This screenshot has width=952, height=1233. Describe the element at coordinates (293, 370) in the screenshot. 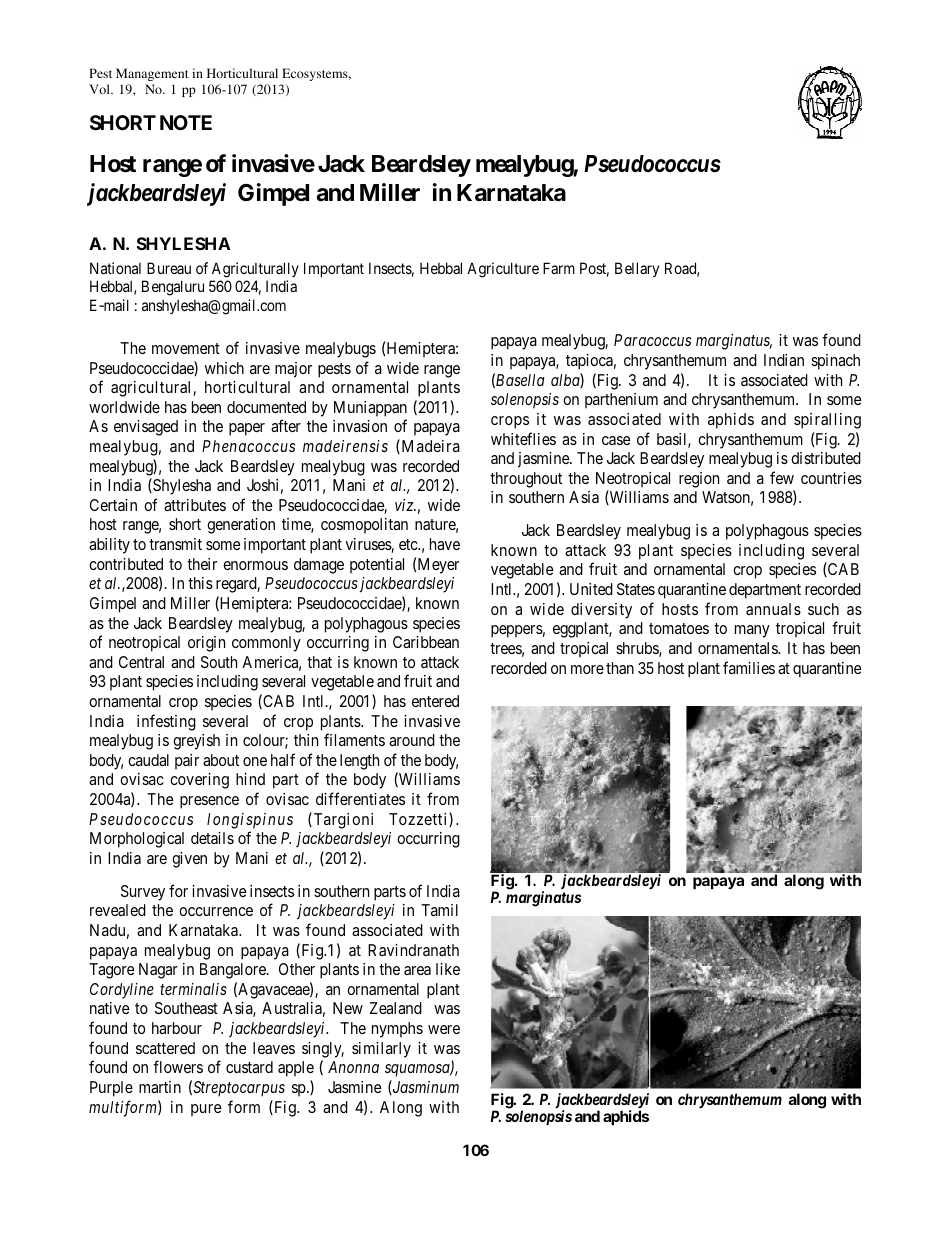

I see `major` at that location.
